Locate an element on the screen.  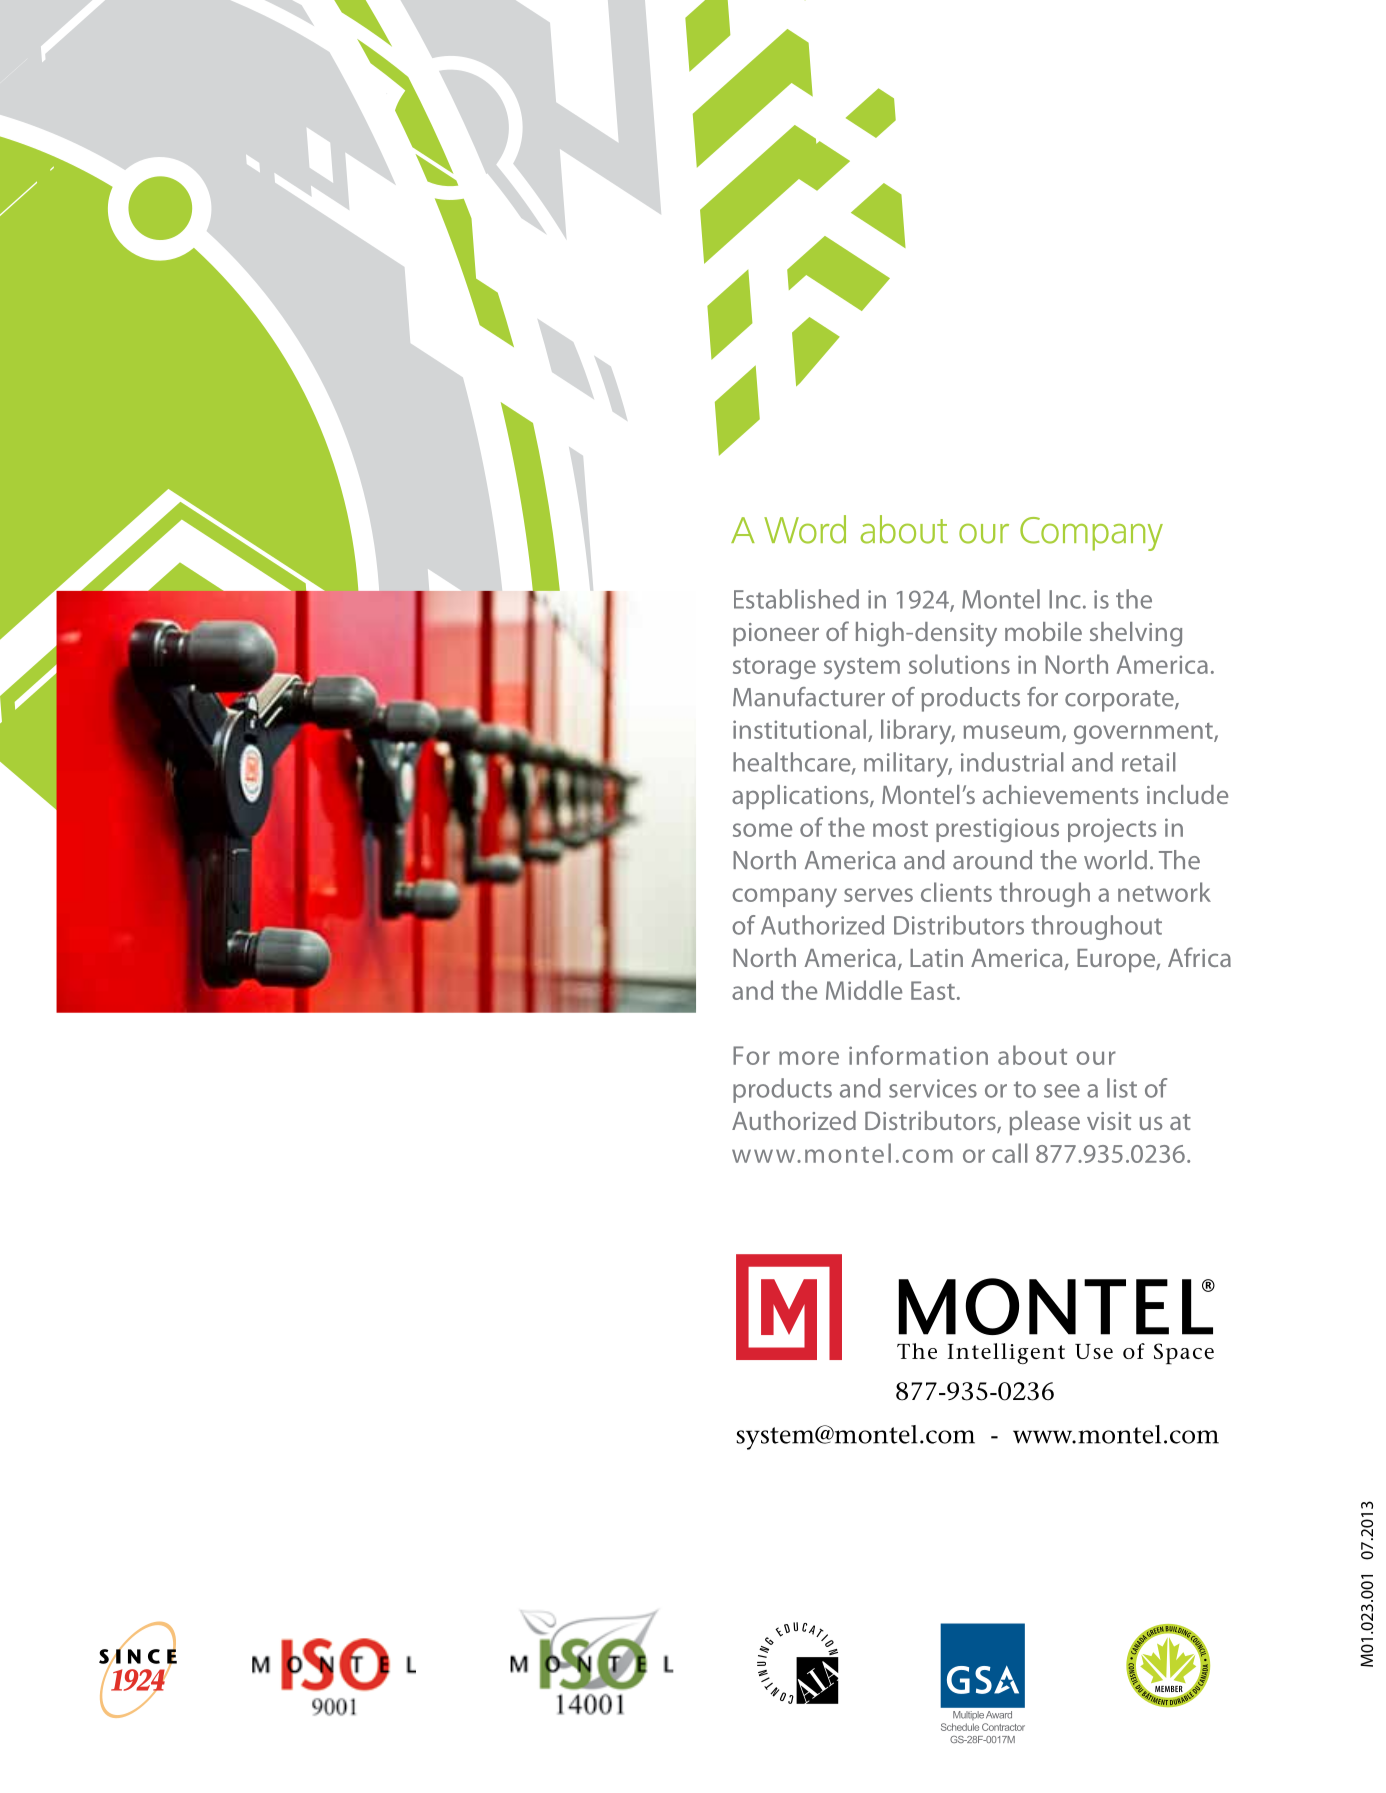
Word is located at coordinates (805, 529).
